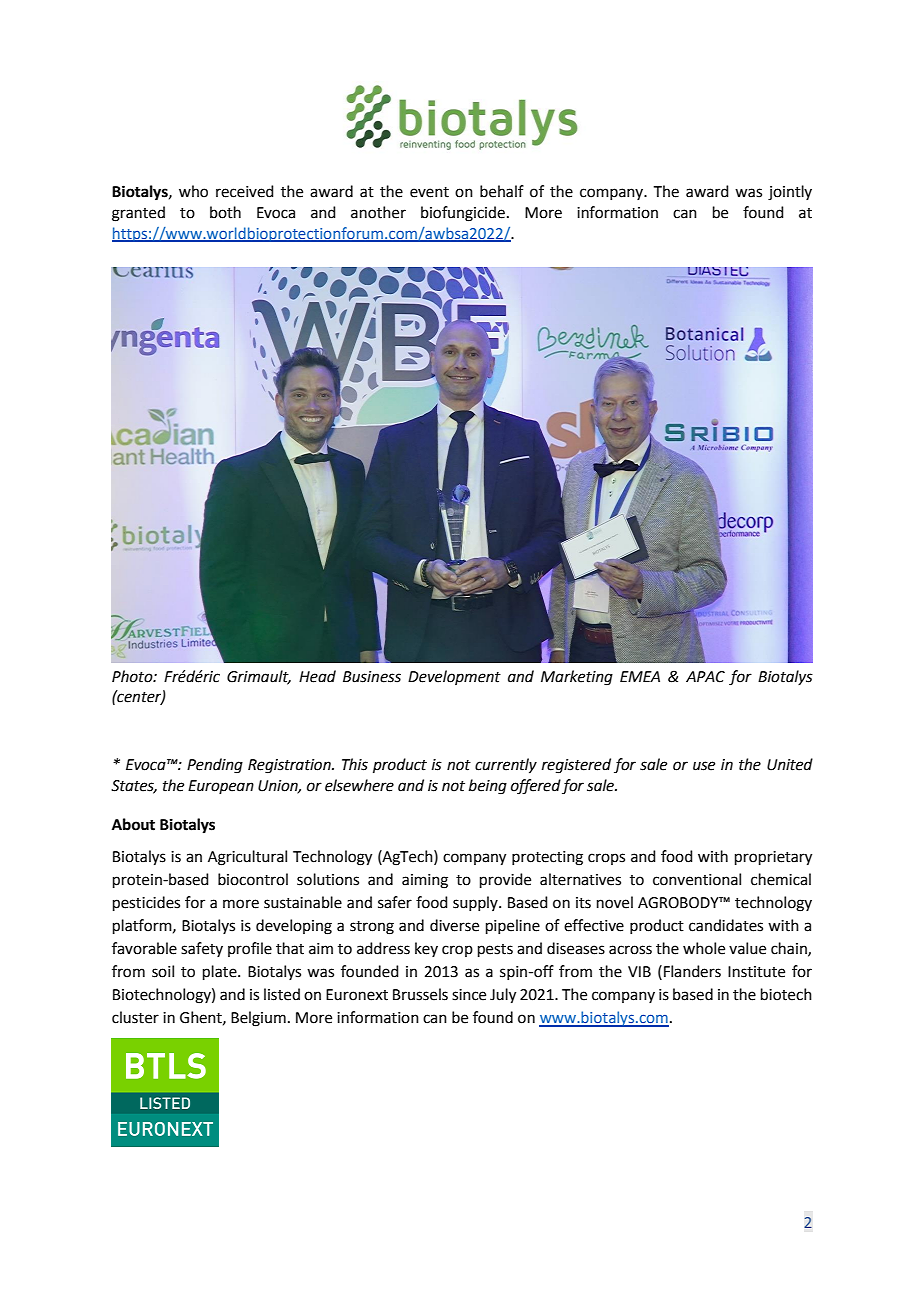 This document has width=924, height=1308. I want to click on both, so click(225, 212).
